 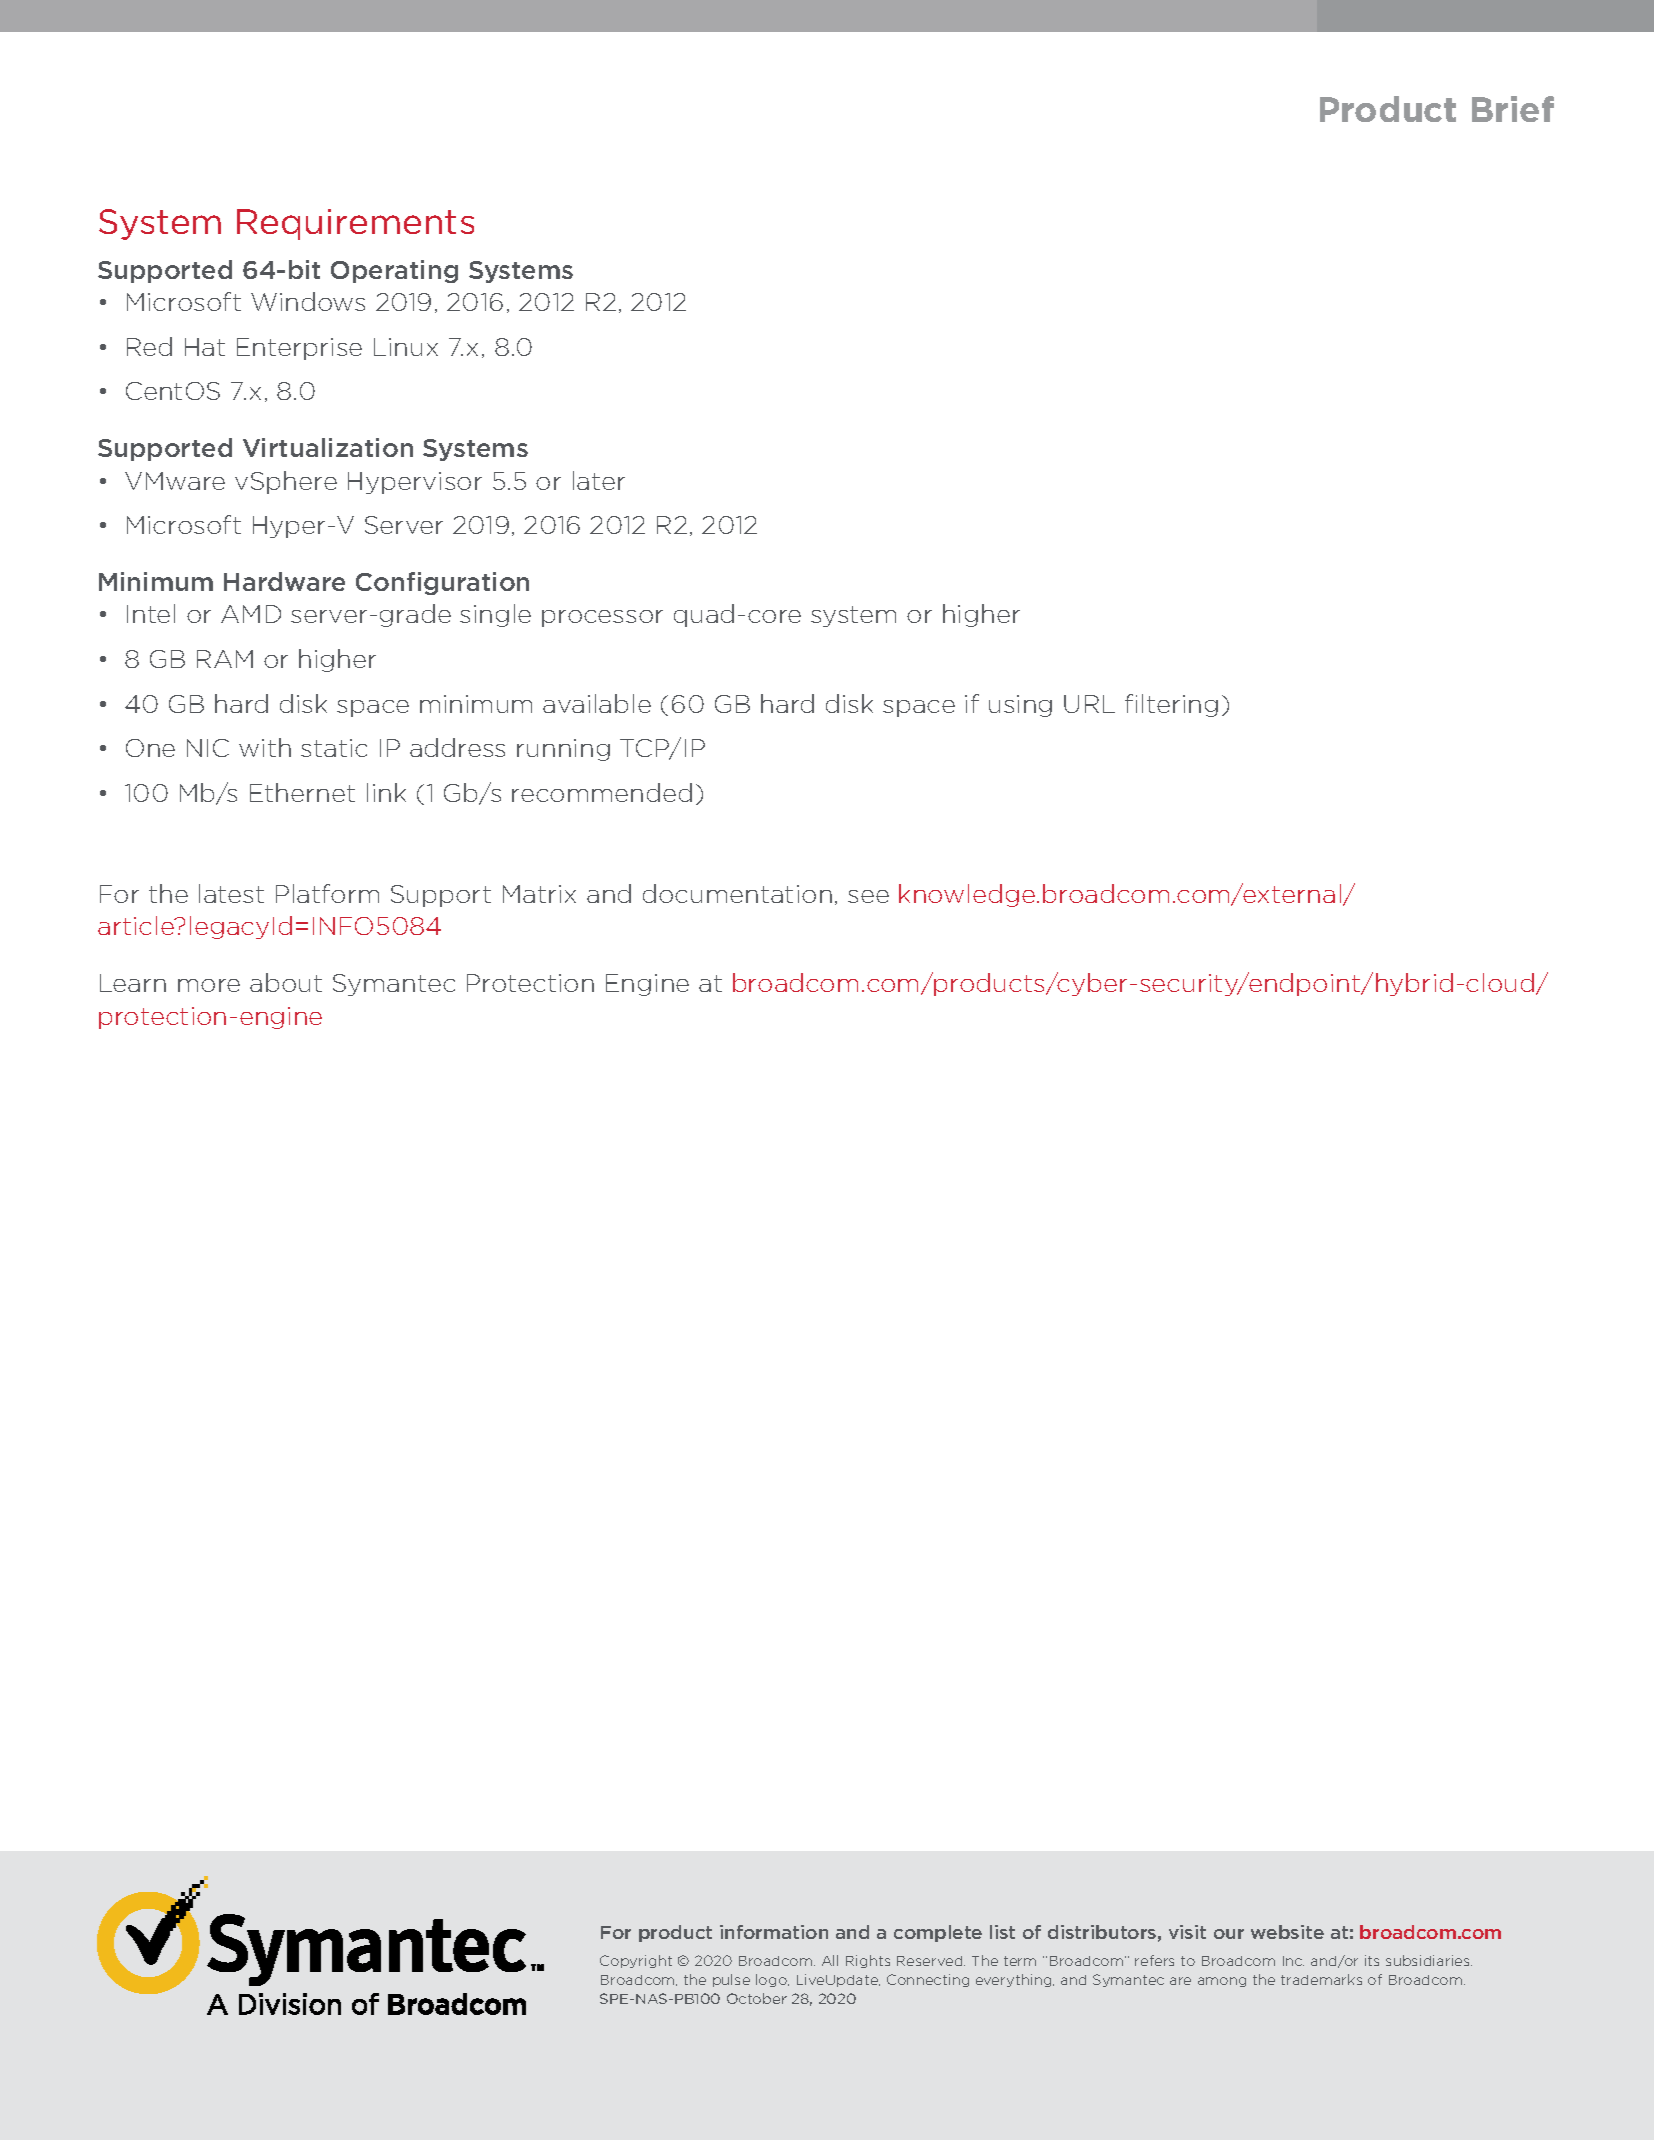 What do you see at coordinates (938, 1933) in the document?
I see `complete` at bounding box center [938, 1933].
